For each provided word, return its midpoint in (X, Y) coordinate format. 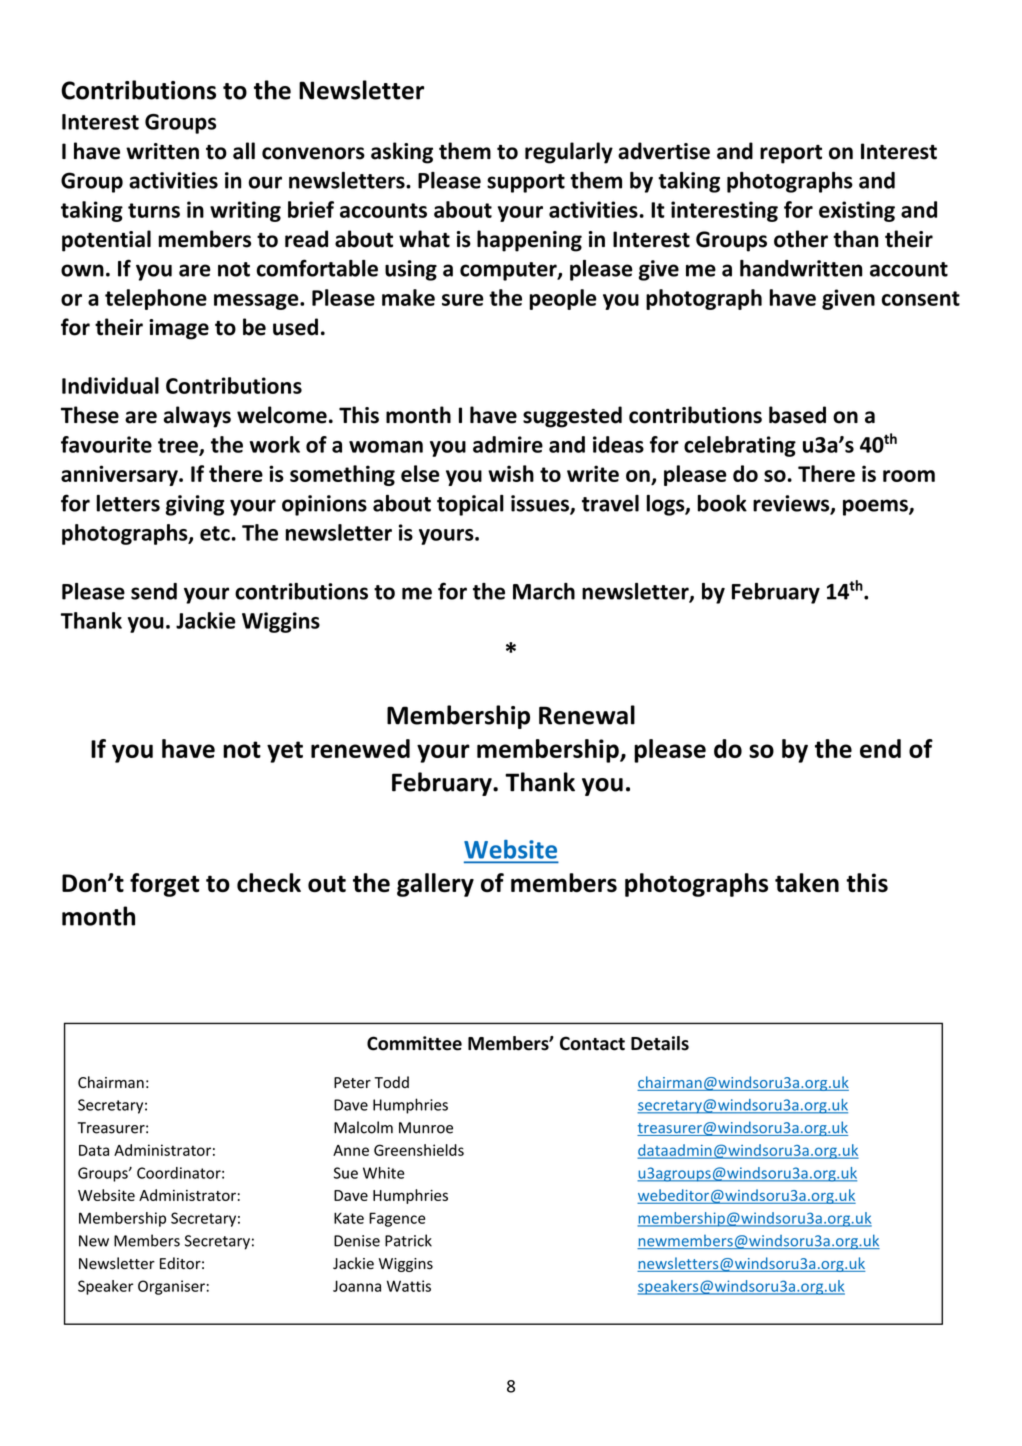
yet (285, 752)
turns (154, 210)
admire (508, 444)
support (526, 183)
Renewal (587, 715)
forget (164, 885)
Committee (414, 1043)
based (797, 415)
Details (660, 1043)
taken (807, 883)
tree (179, 446)
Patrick (408, 1240)
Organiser (171, 1287)
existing (857, 211)
